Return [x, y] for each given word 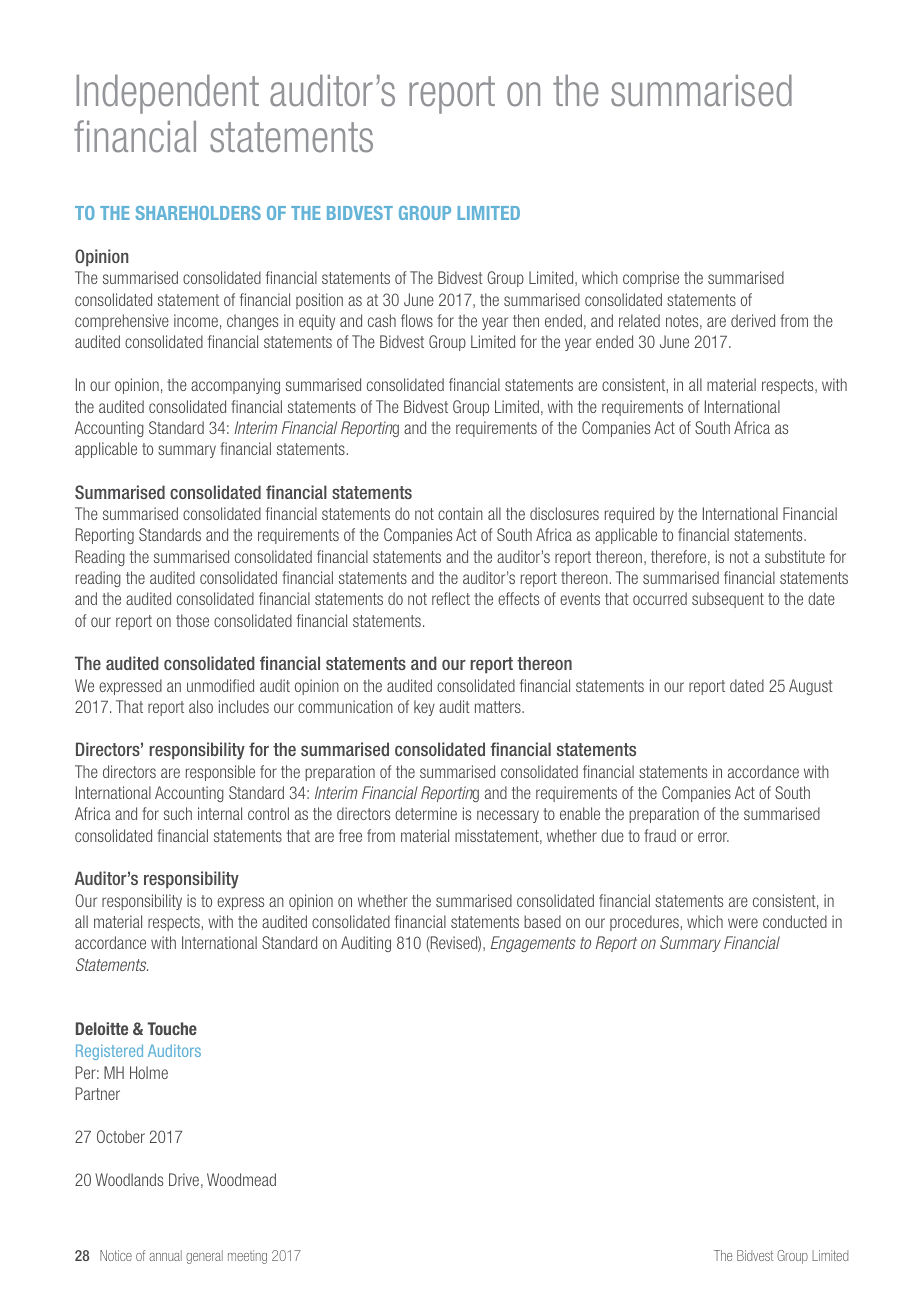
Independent [167, 94]
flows [417, 320]
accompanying [235, 386]
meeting [247, 1257]
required [629, 515]
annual [165, 1255]
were [743, 923]
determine [426, 813]
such [178, 813]
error [713, 837]
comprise [651, 279]
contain [460, 513]
